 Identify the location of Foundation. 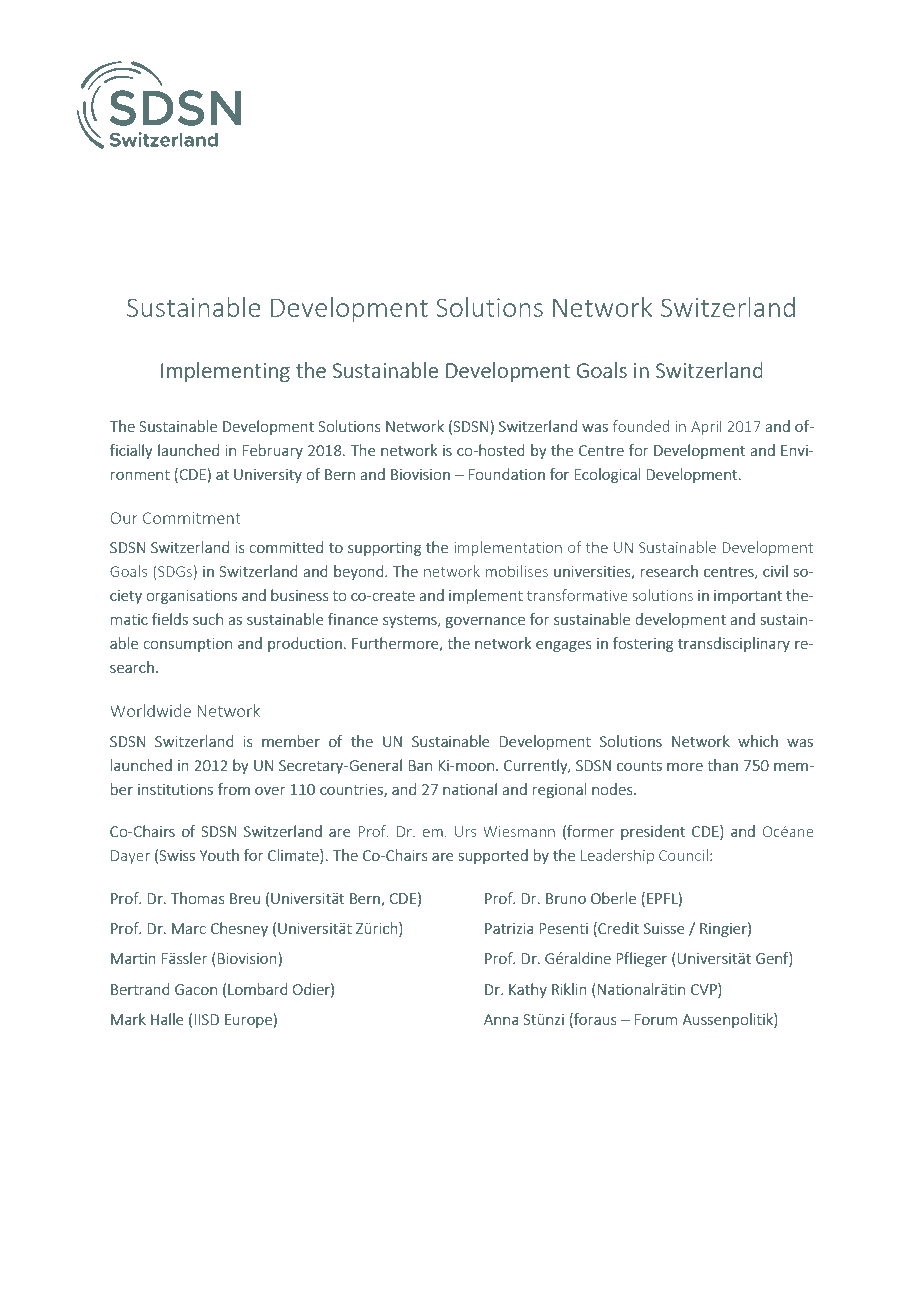
(506, 474).
